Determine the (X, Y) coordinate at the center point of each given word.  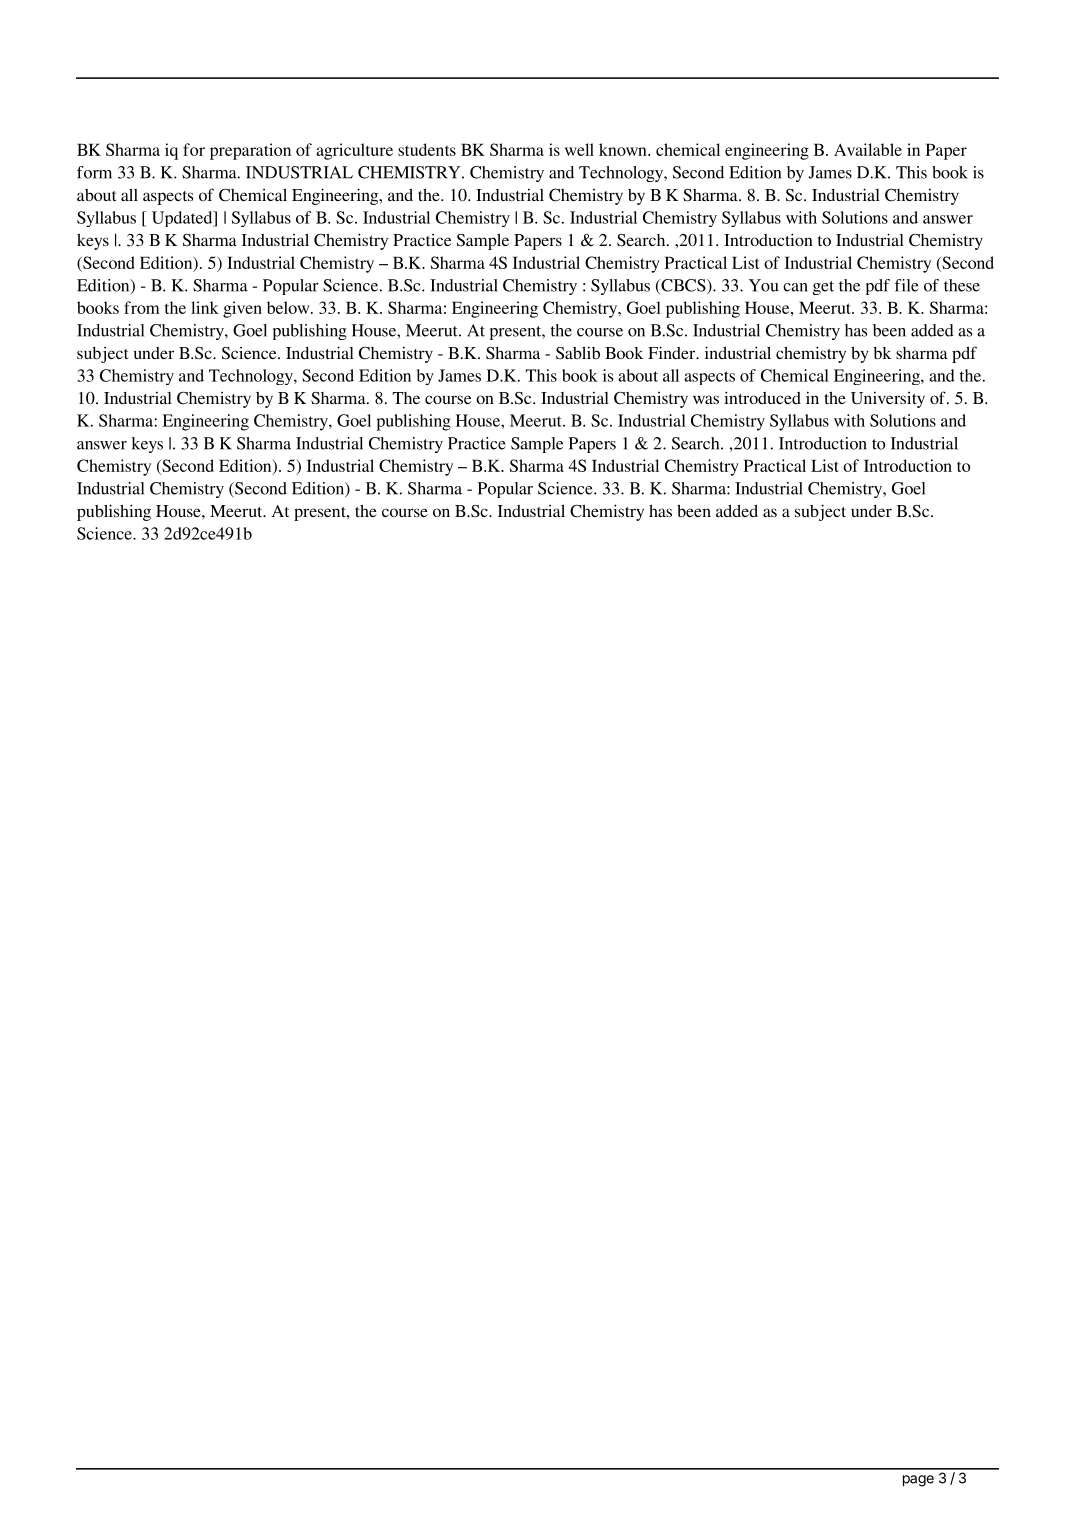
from (142, 307)
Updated (183, 219)
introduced (762, 397)
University (888, 399)
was (706, 399)
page (918, 1481)
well (579, 149)
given (242, 309)
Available (868, 149)
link (205, 307)
